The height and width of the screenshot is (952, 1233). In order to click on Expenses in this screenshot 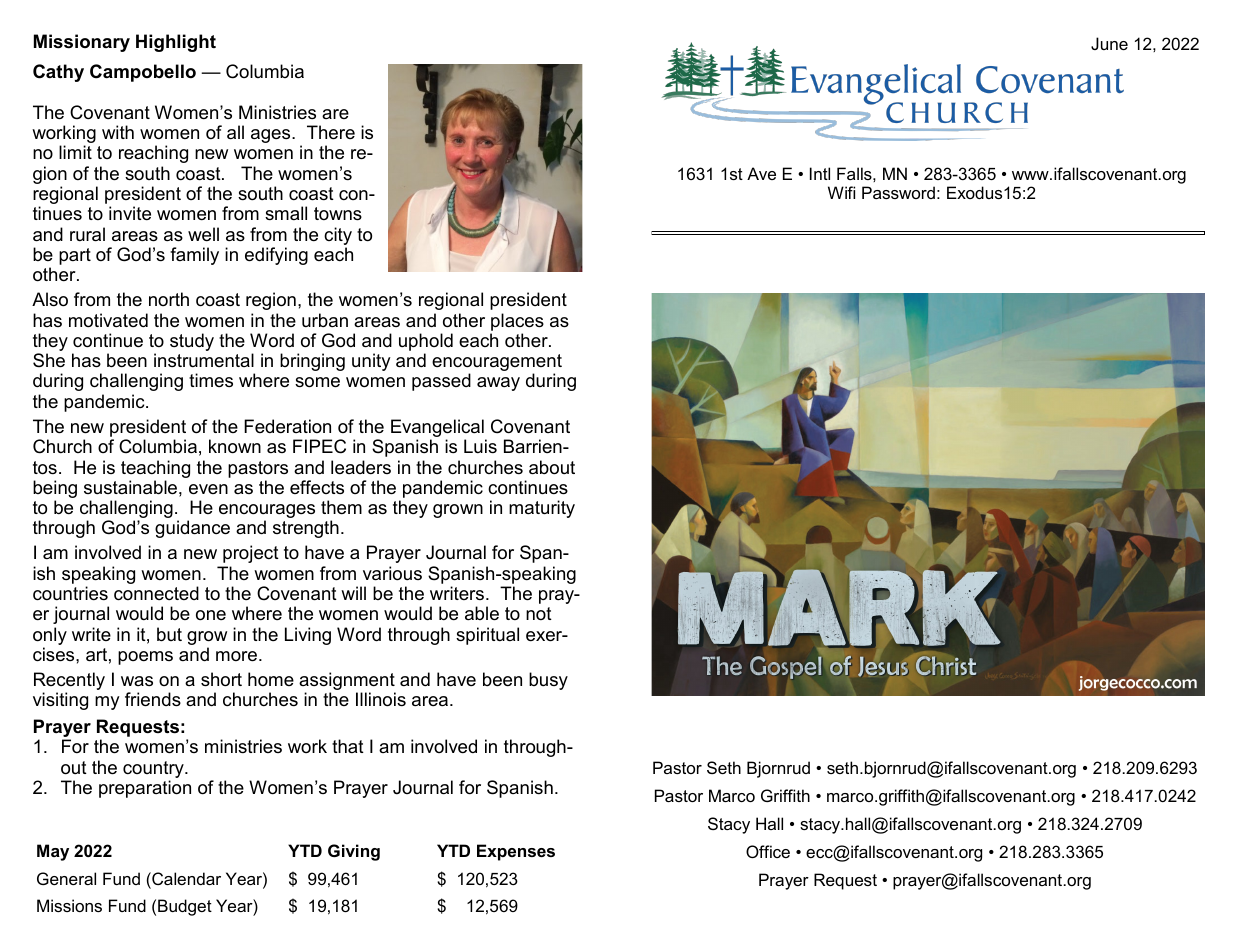, I will do `click(516, 852)`.
